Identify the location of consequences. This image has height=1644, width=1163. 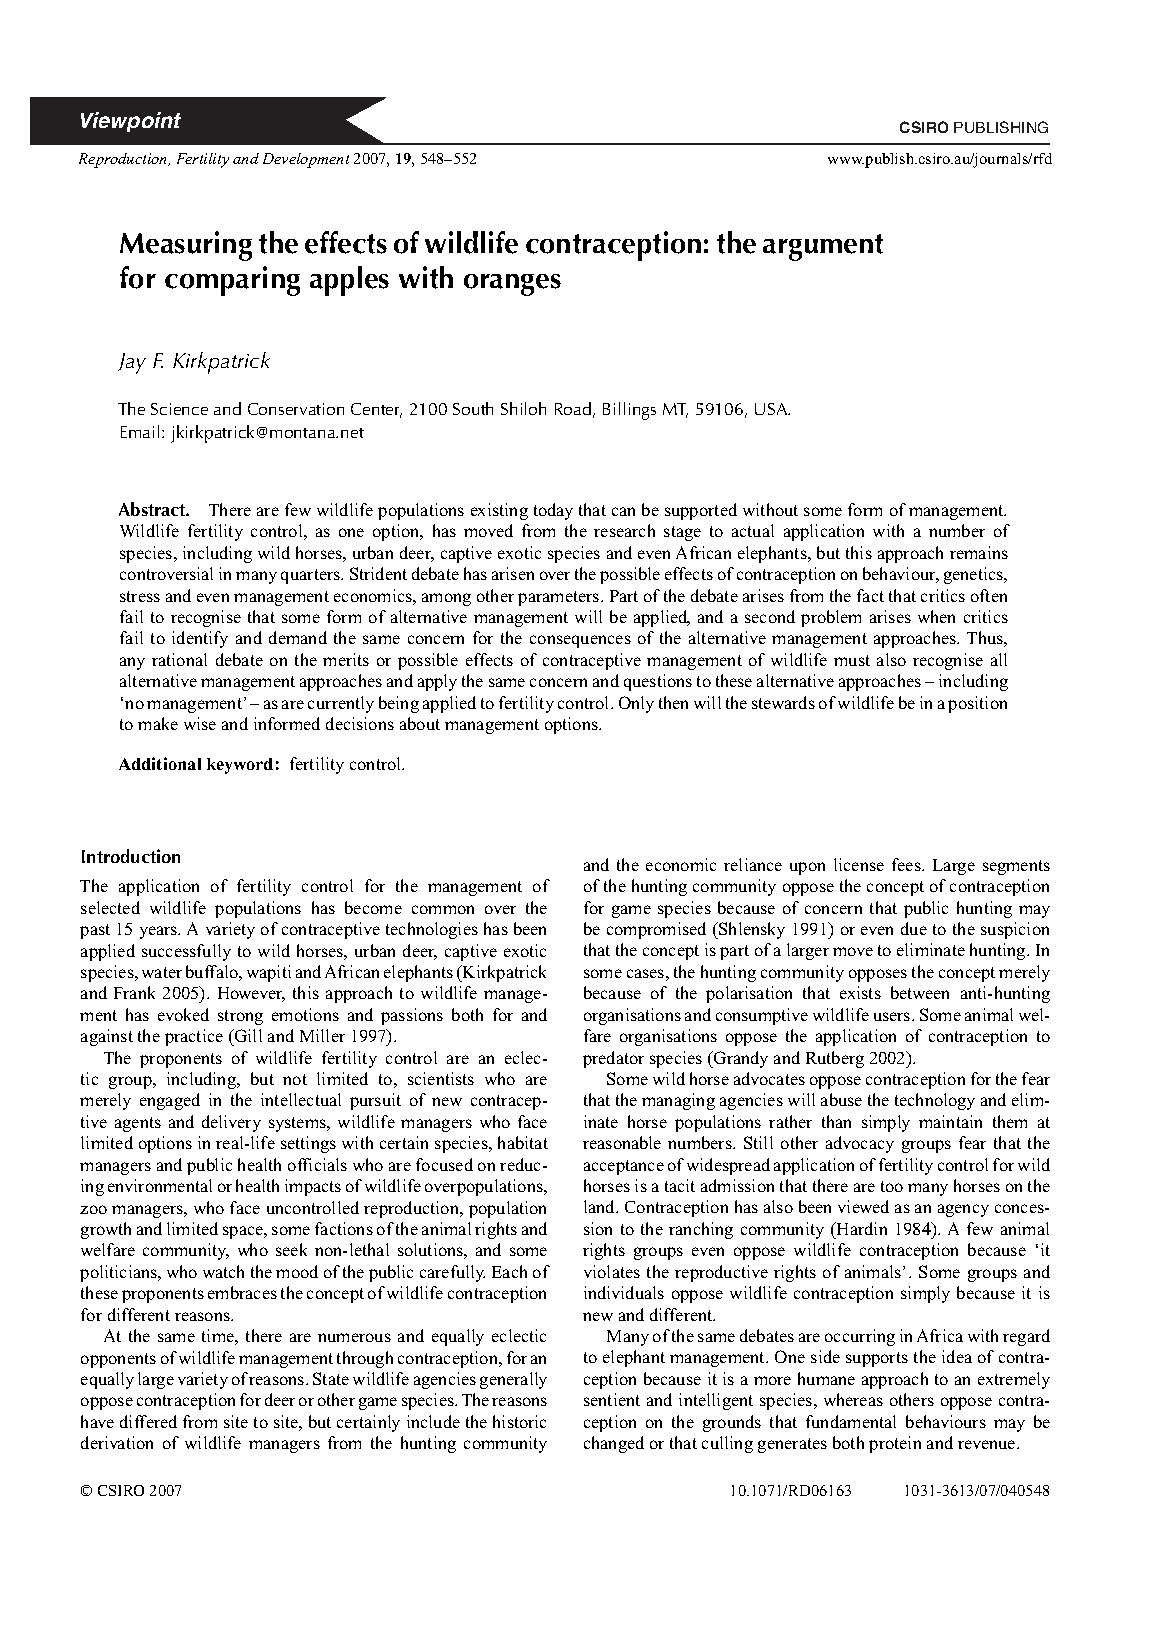
(580, 641).
